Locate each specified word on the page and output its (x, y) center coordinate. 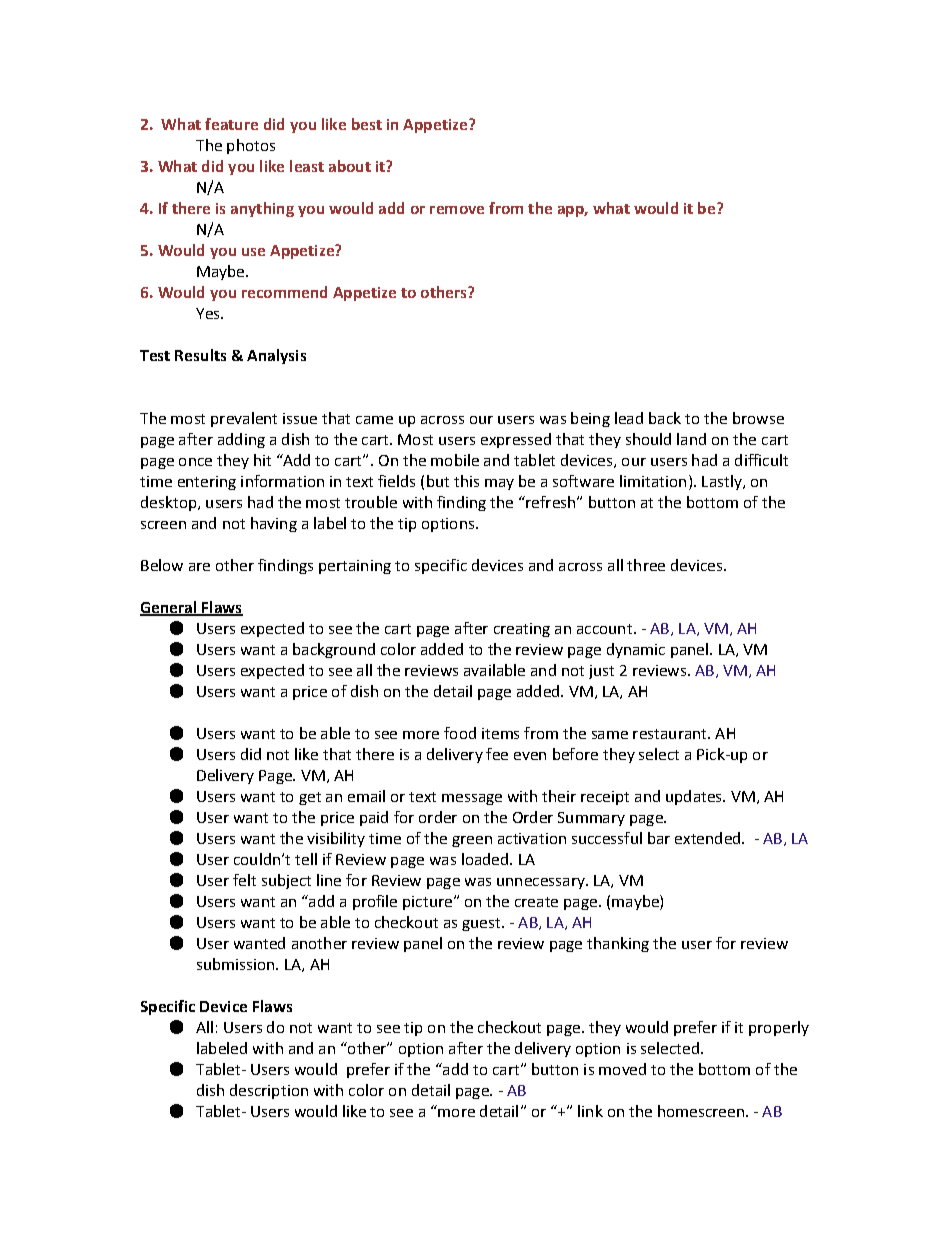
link (590, 1111)
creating (522, 630)
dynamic (636, 650)
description (269, 1091)
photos (251, 146)
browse (758, 418)
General (169, 608)
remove (457, 210)
